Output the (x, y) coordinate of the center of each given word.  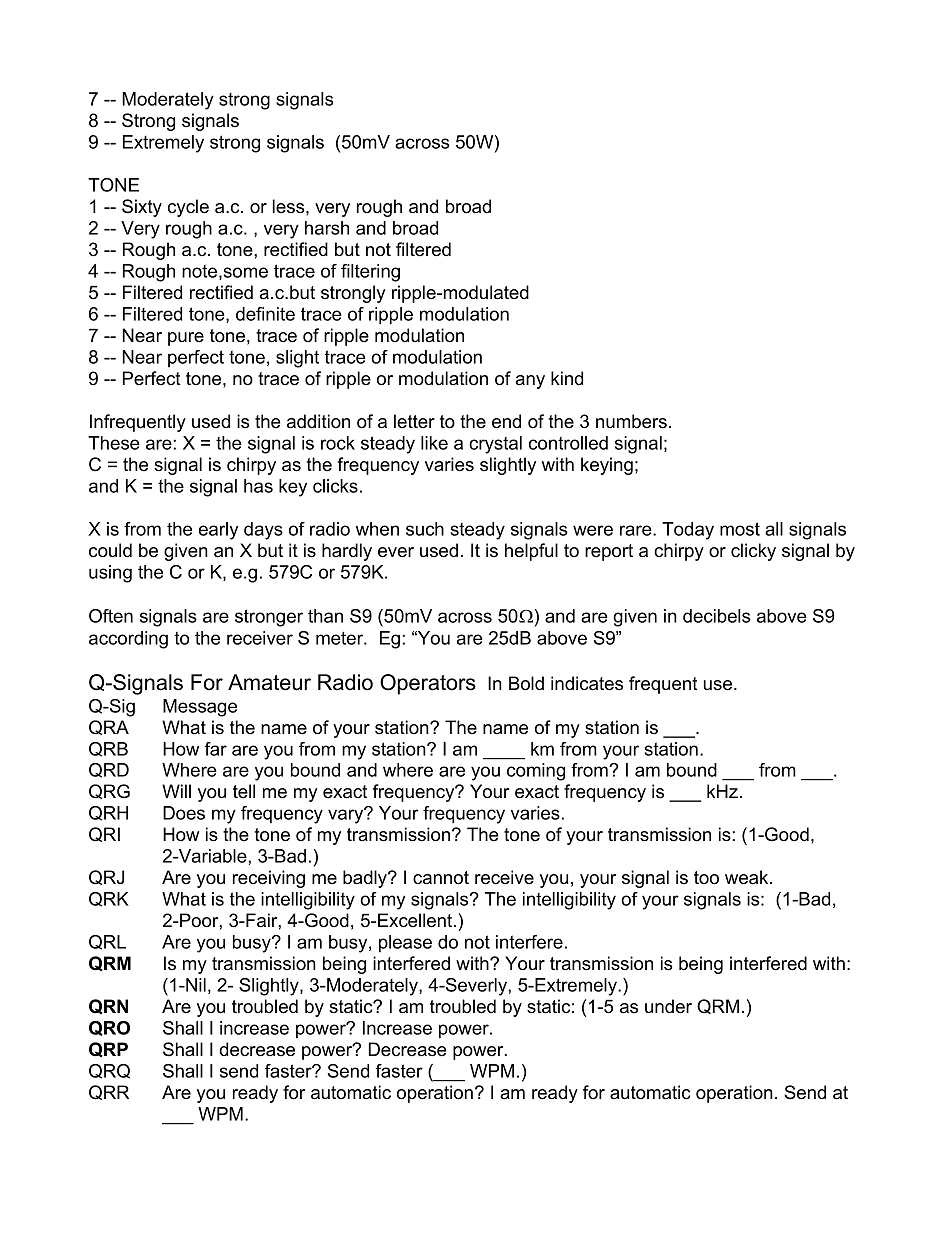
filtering (370, 273)
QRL (107, 942)
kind (567, 378)
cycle (188, 208)
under (668, 1006)
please (405, 944)
